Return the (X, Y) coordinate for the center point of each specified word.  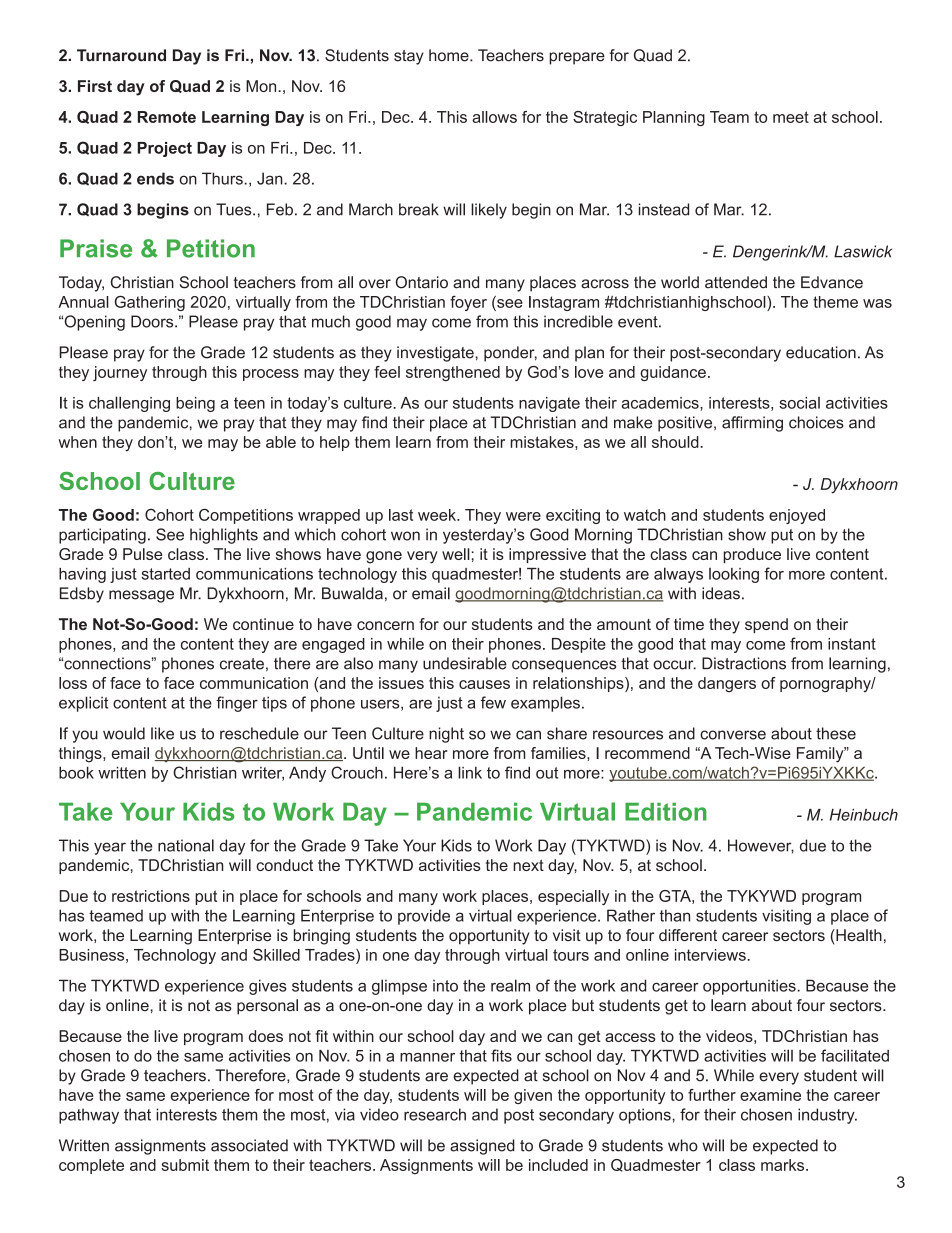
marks (784, 1165)
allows (494, 117)
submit (185, 1165)
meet (791, 117)
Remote (167, 117)
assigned (482, 1147)
